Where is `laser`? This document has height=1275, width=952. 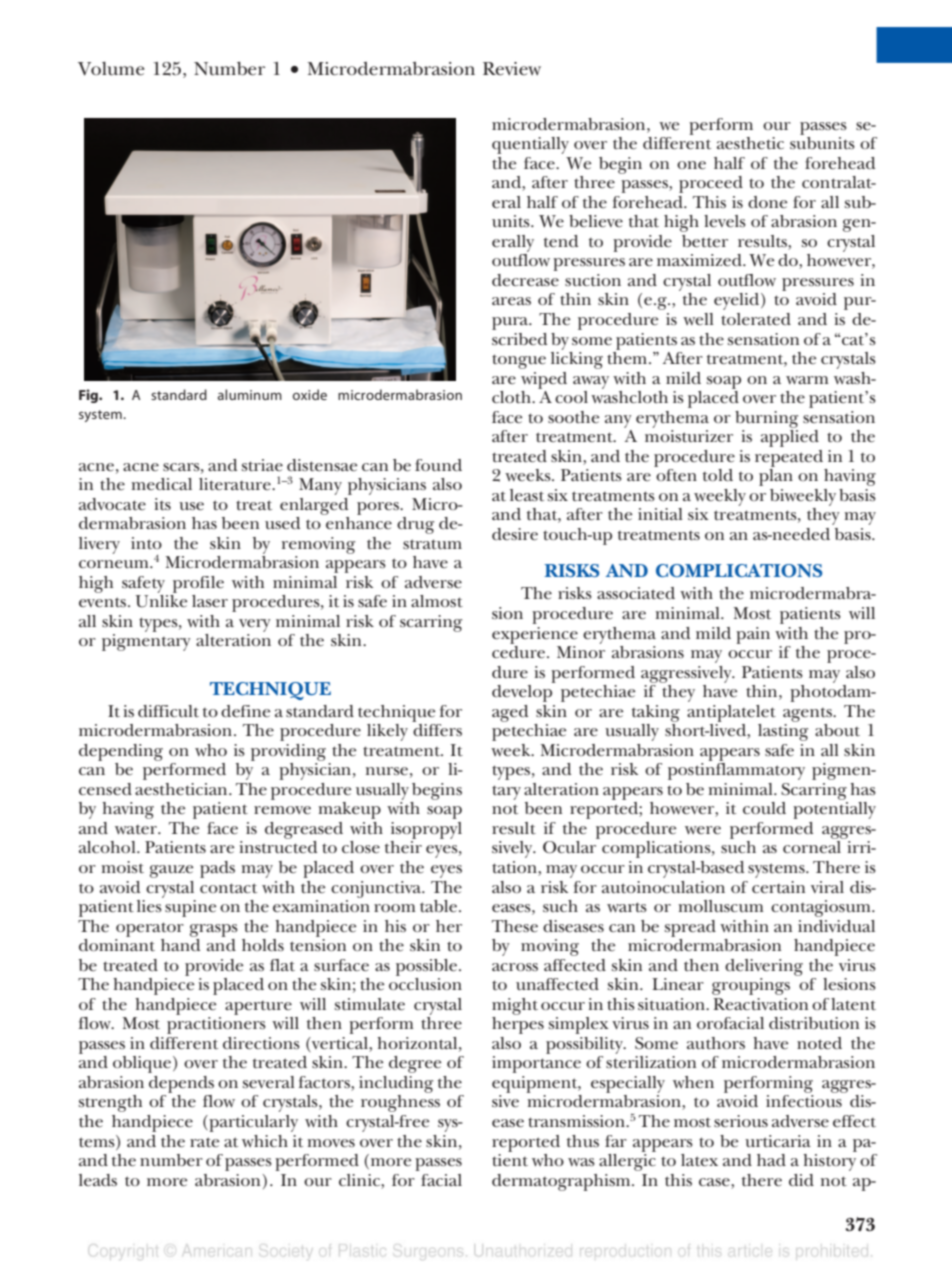
laser is located at coordinates (210, 601).
